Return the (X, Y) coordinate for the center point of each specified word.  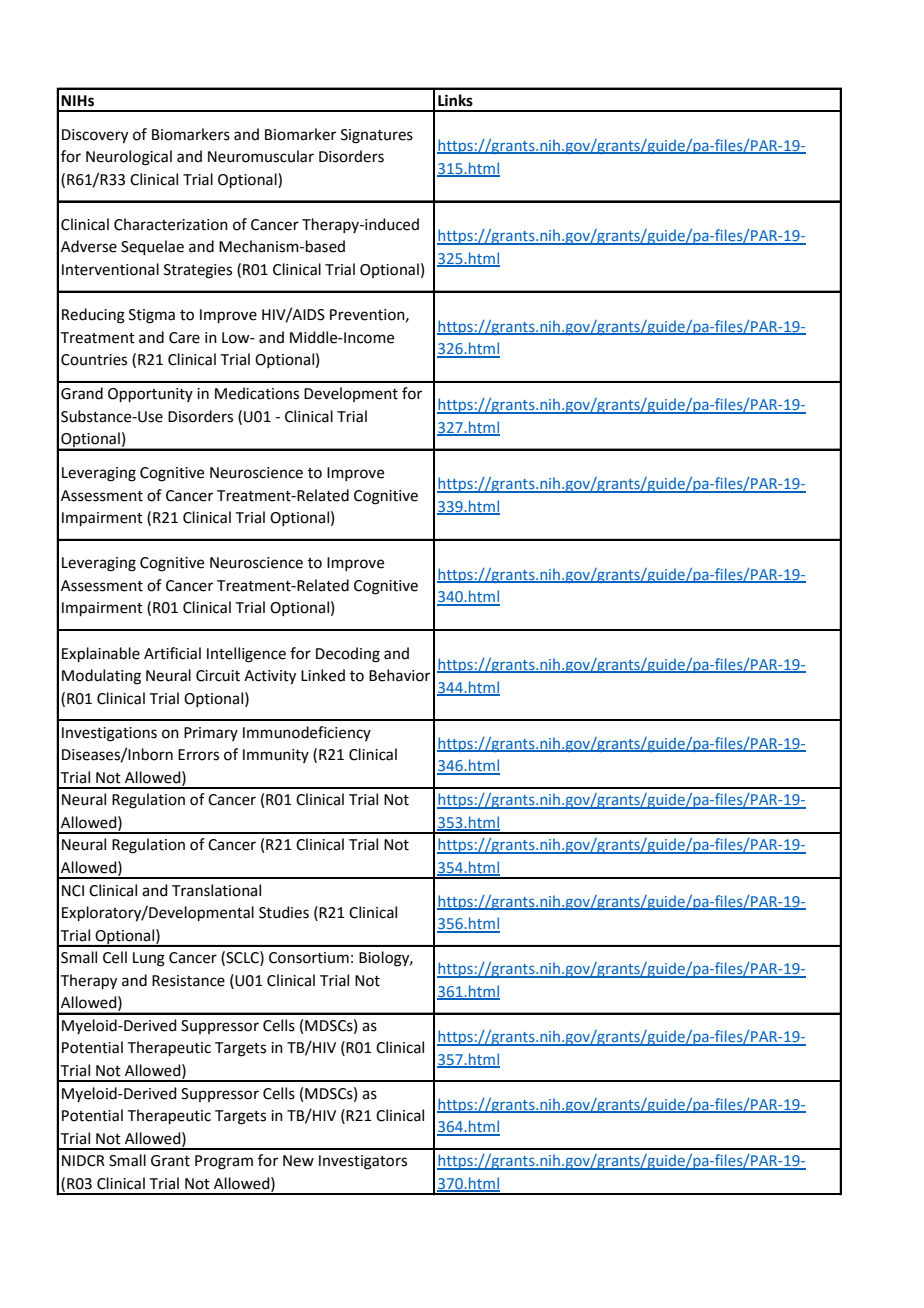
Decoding (348, 655)
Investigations (109, 734)
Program (224, 1162)
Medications (257, 393)
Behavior (399, 675)
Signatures (377, 136)
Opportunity (150, 395)
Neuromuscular (261, 156)
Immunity (276, 756)
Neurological (129, 158)
